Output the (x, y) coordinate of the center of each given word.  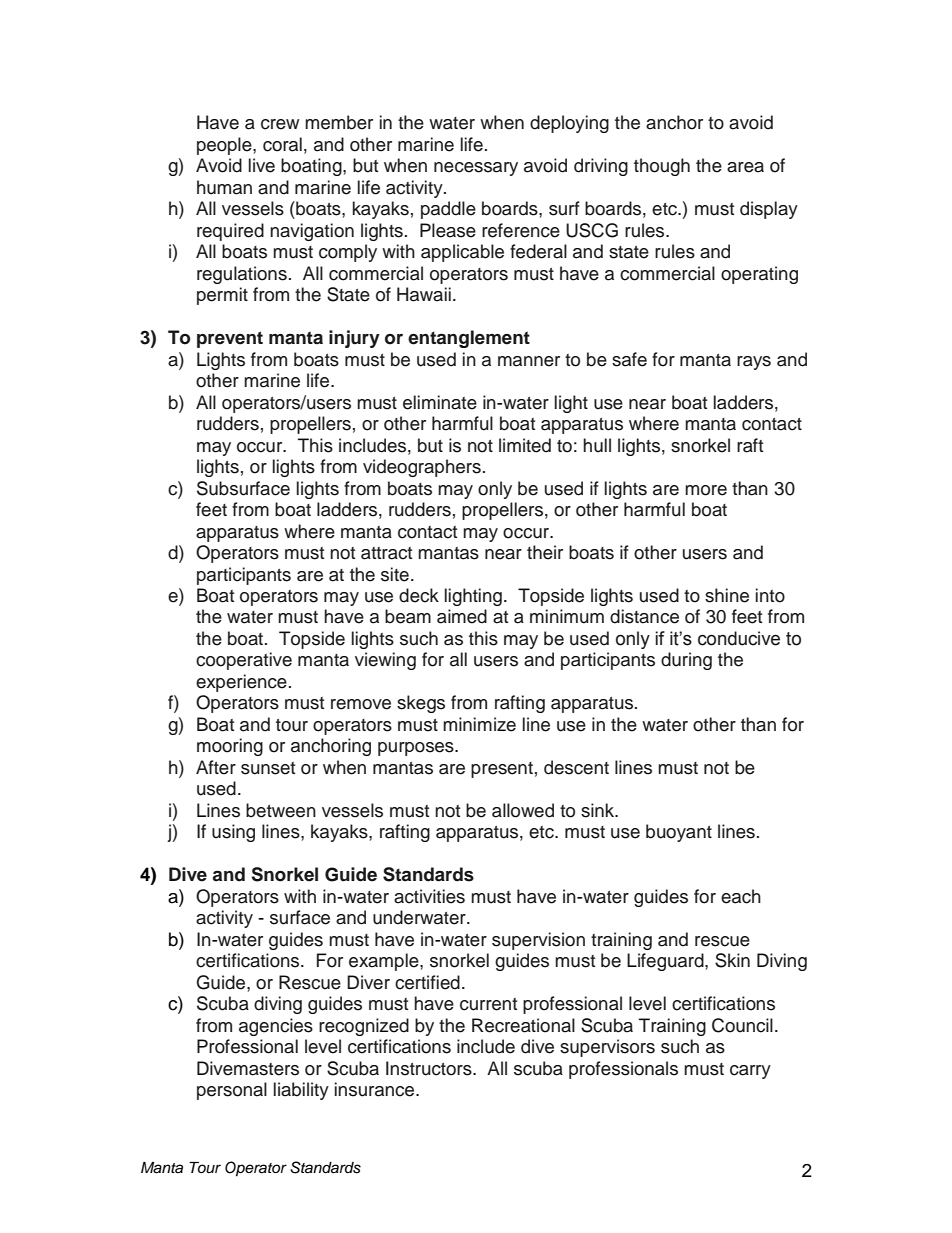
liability (301, 1091)
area (745, 167)
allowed (523, 810)
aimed (462, 616)
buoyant (679, 833)
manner (529, 361)
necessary (476, 169)
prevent (230, 339)
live (262, 165)
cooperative (244, 661)
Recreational (523, 1025)
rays (754, 363)
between (281, 810)
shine (727, 595)
